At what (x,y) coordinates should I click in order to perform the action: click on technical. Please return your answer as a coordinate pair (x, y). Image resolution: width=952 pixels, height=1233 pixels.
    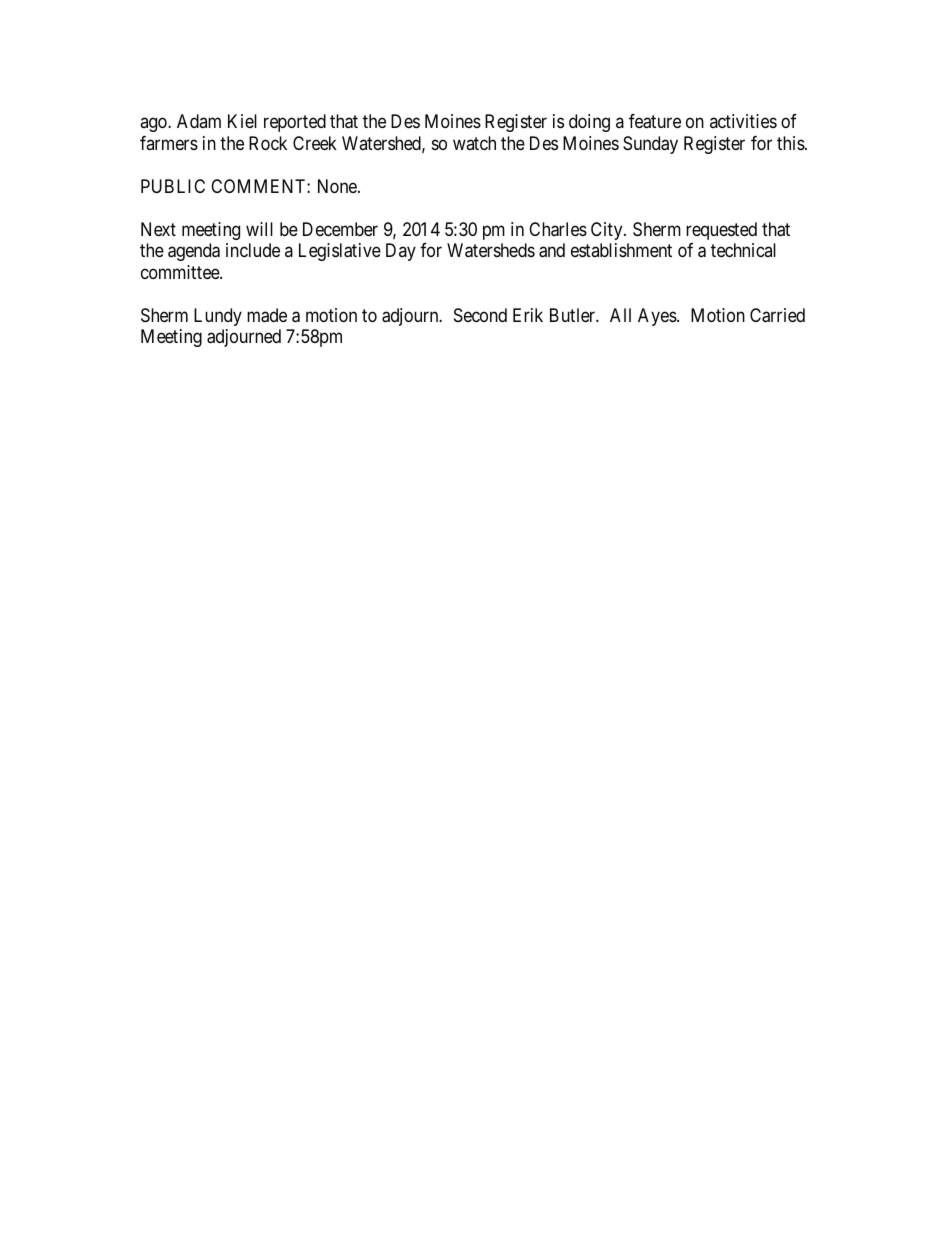
    Looking at the image, I should click on (743, 250).
